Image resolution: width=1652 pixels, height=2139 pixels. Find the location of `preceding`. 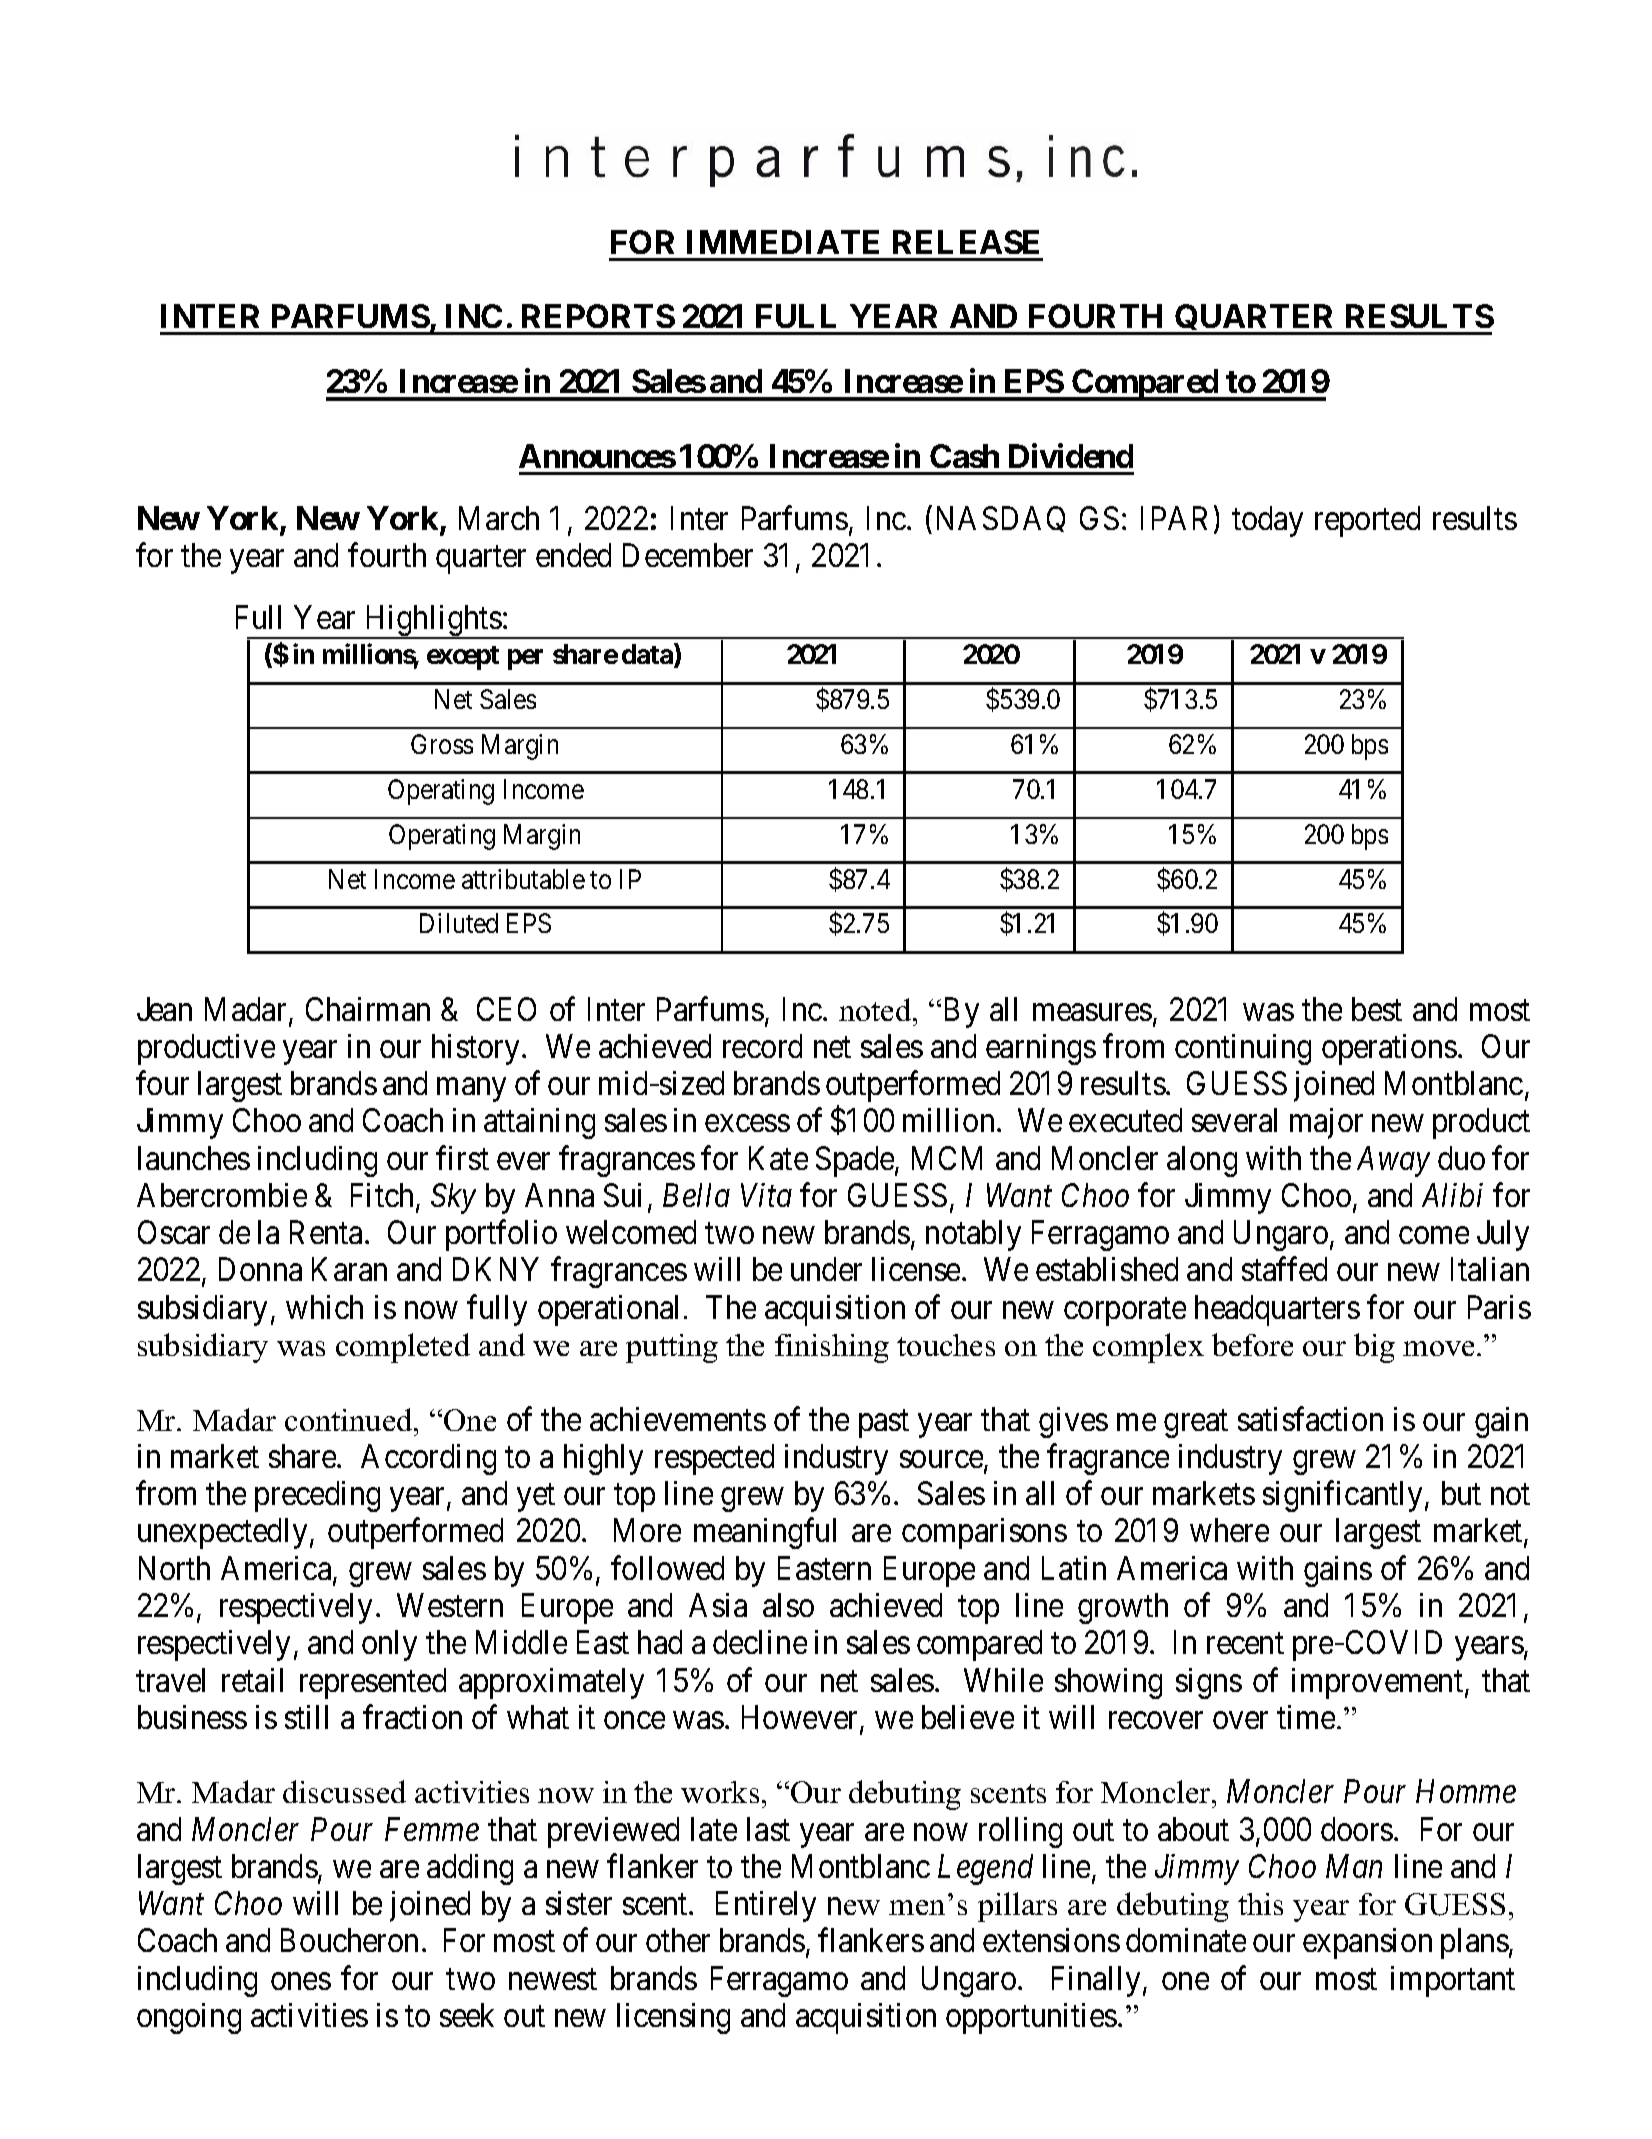

preceding is located at coordinates (317, 1496).
